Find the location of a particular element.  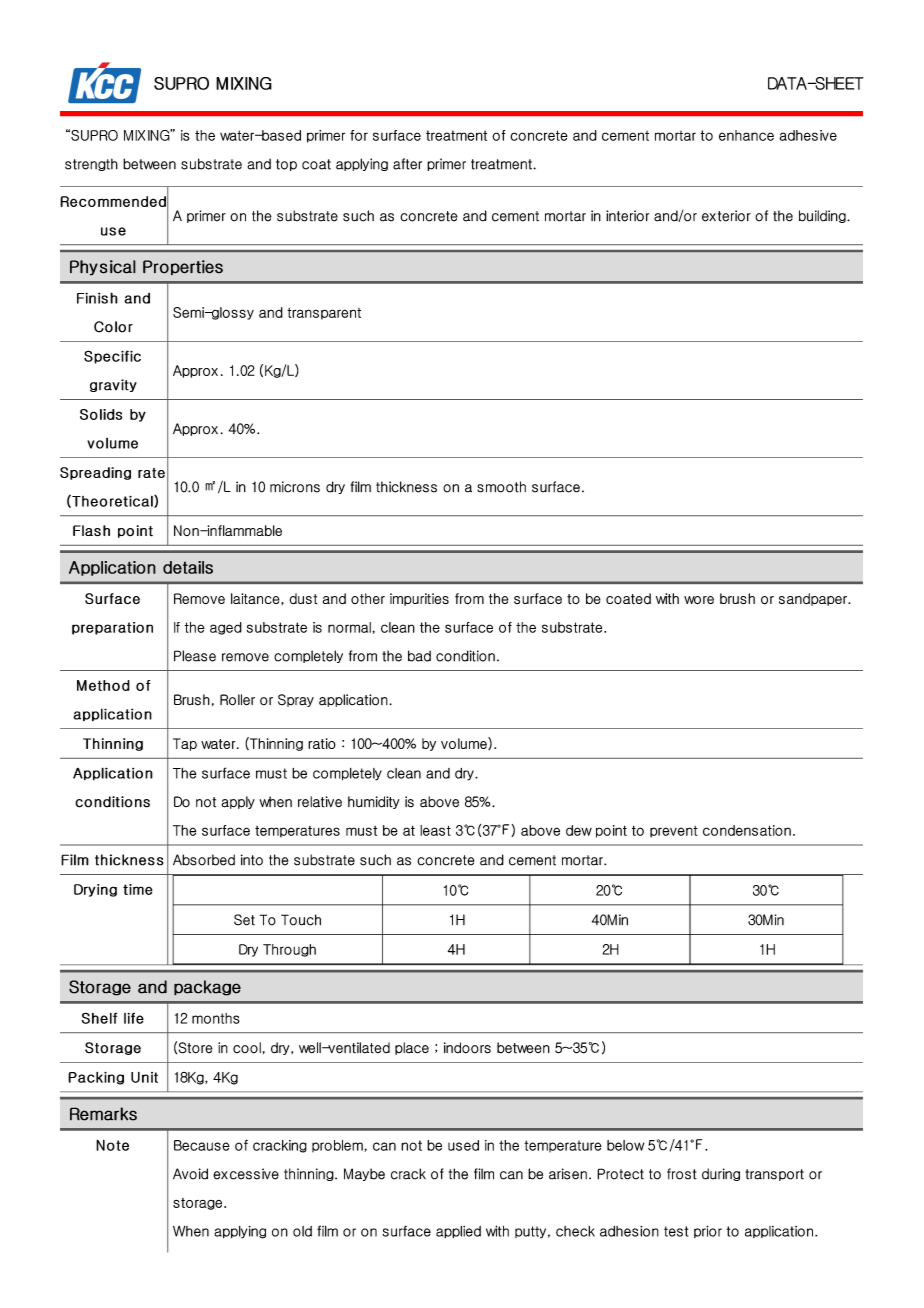

strength is located at coordinates (91, 164).
